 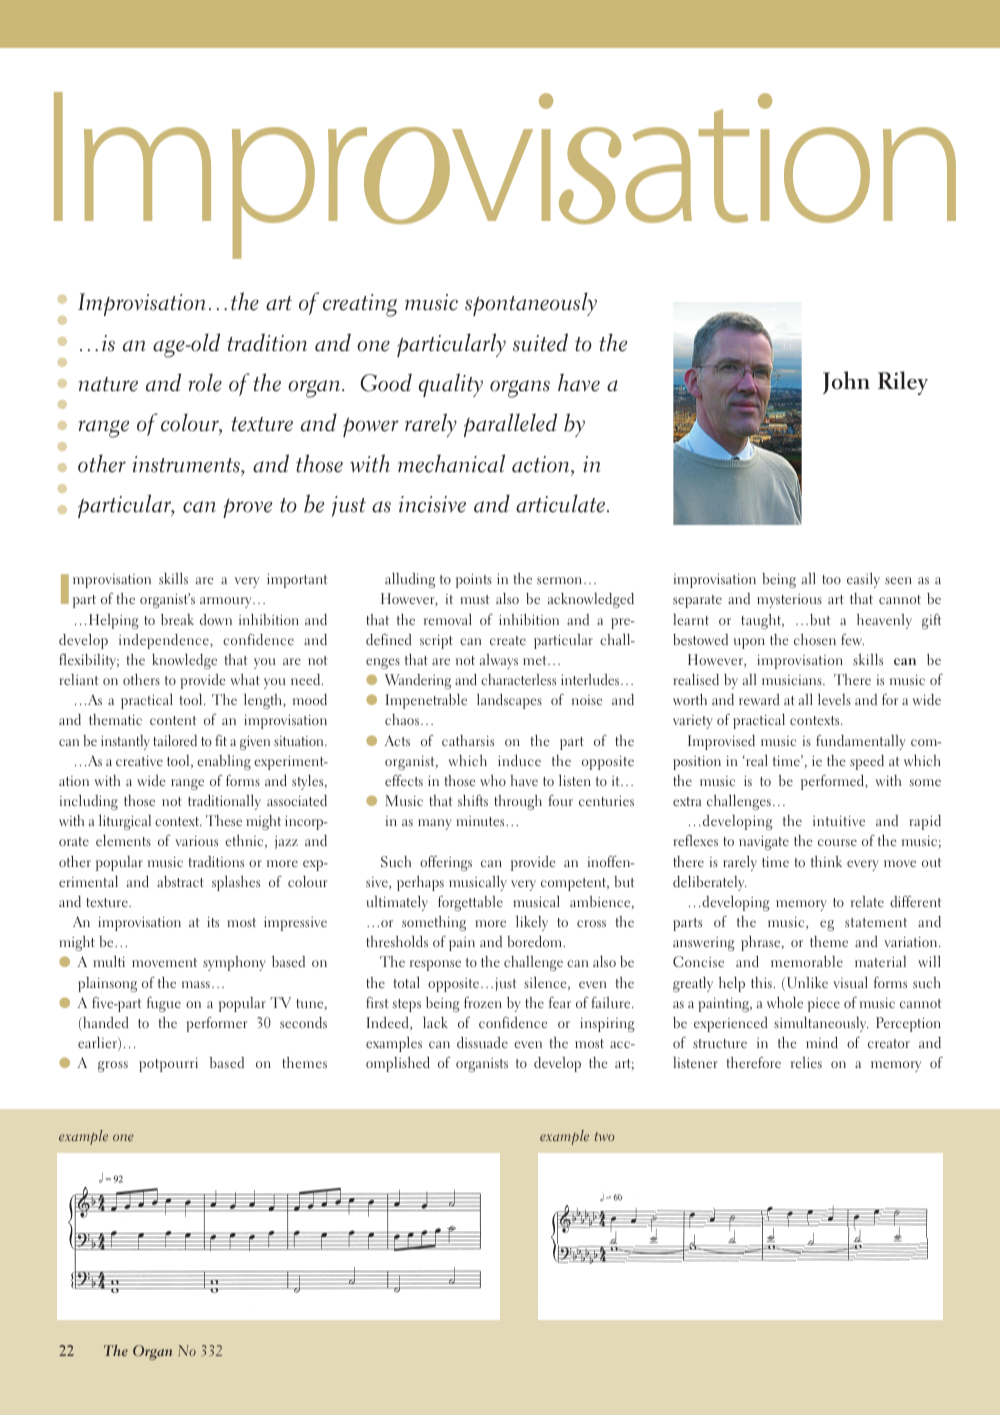 What do you see at coordinates (187, 464) in the screenshot?
I see `instruments` at bounding box center [187, 464].
